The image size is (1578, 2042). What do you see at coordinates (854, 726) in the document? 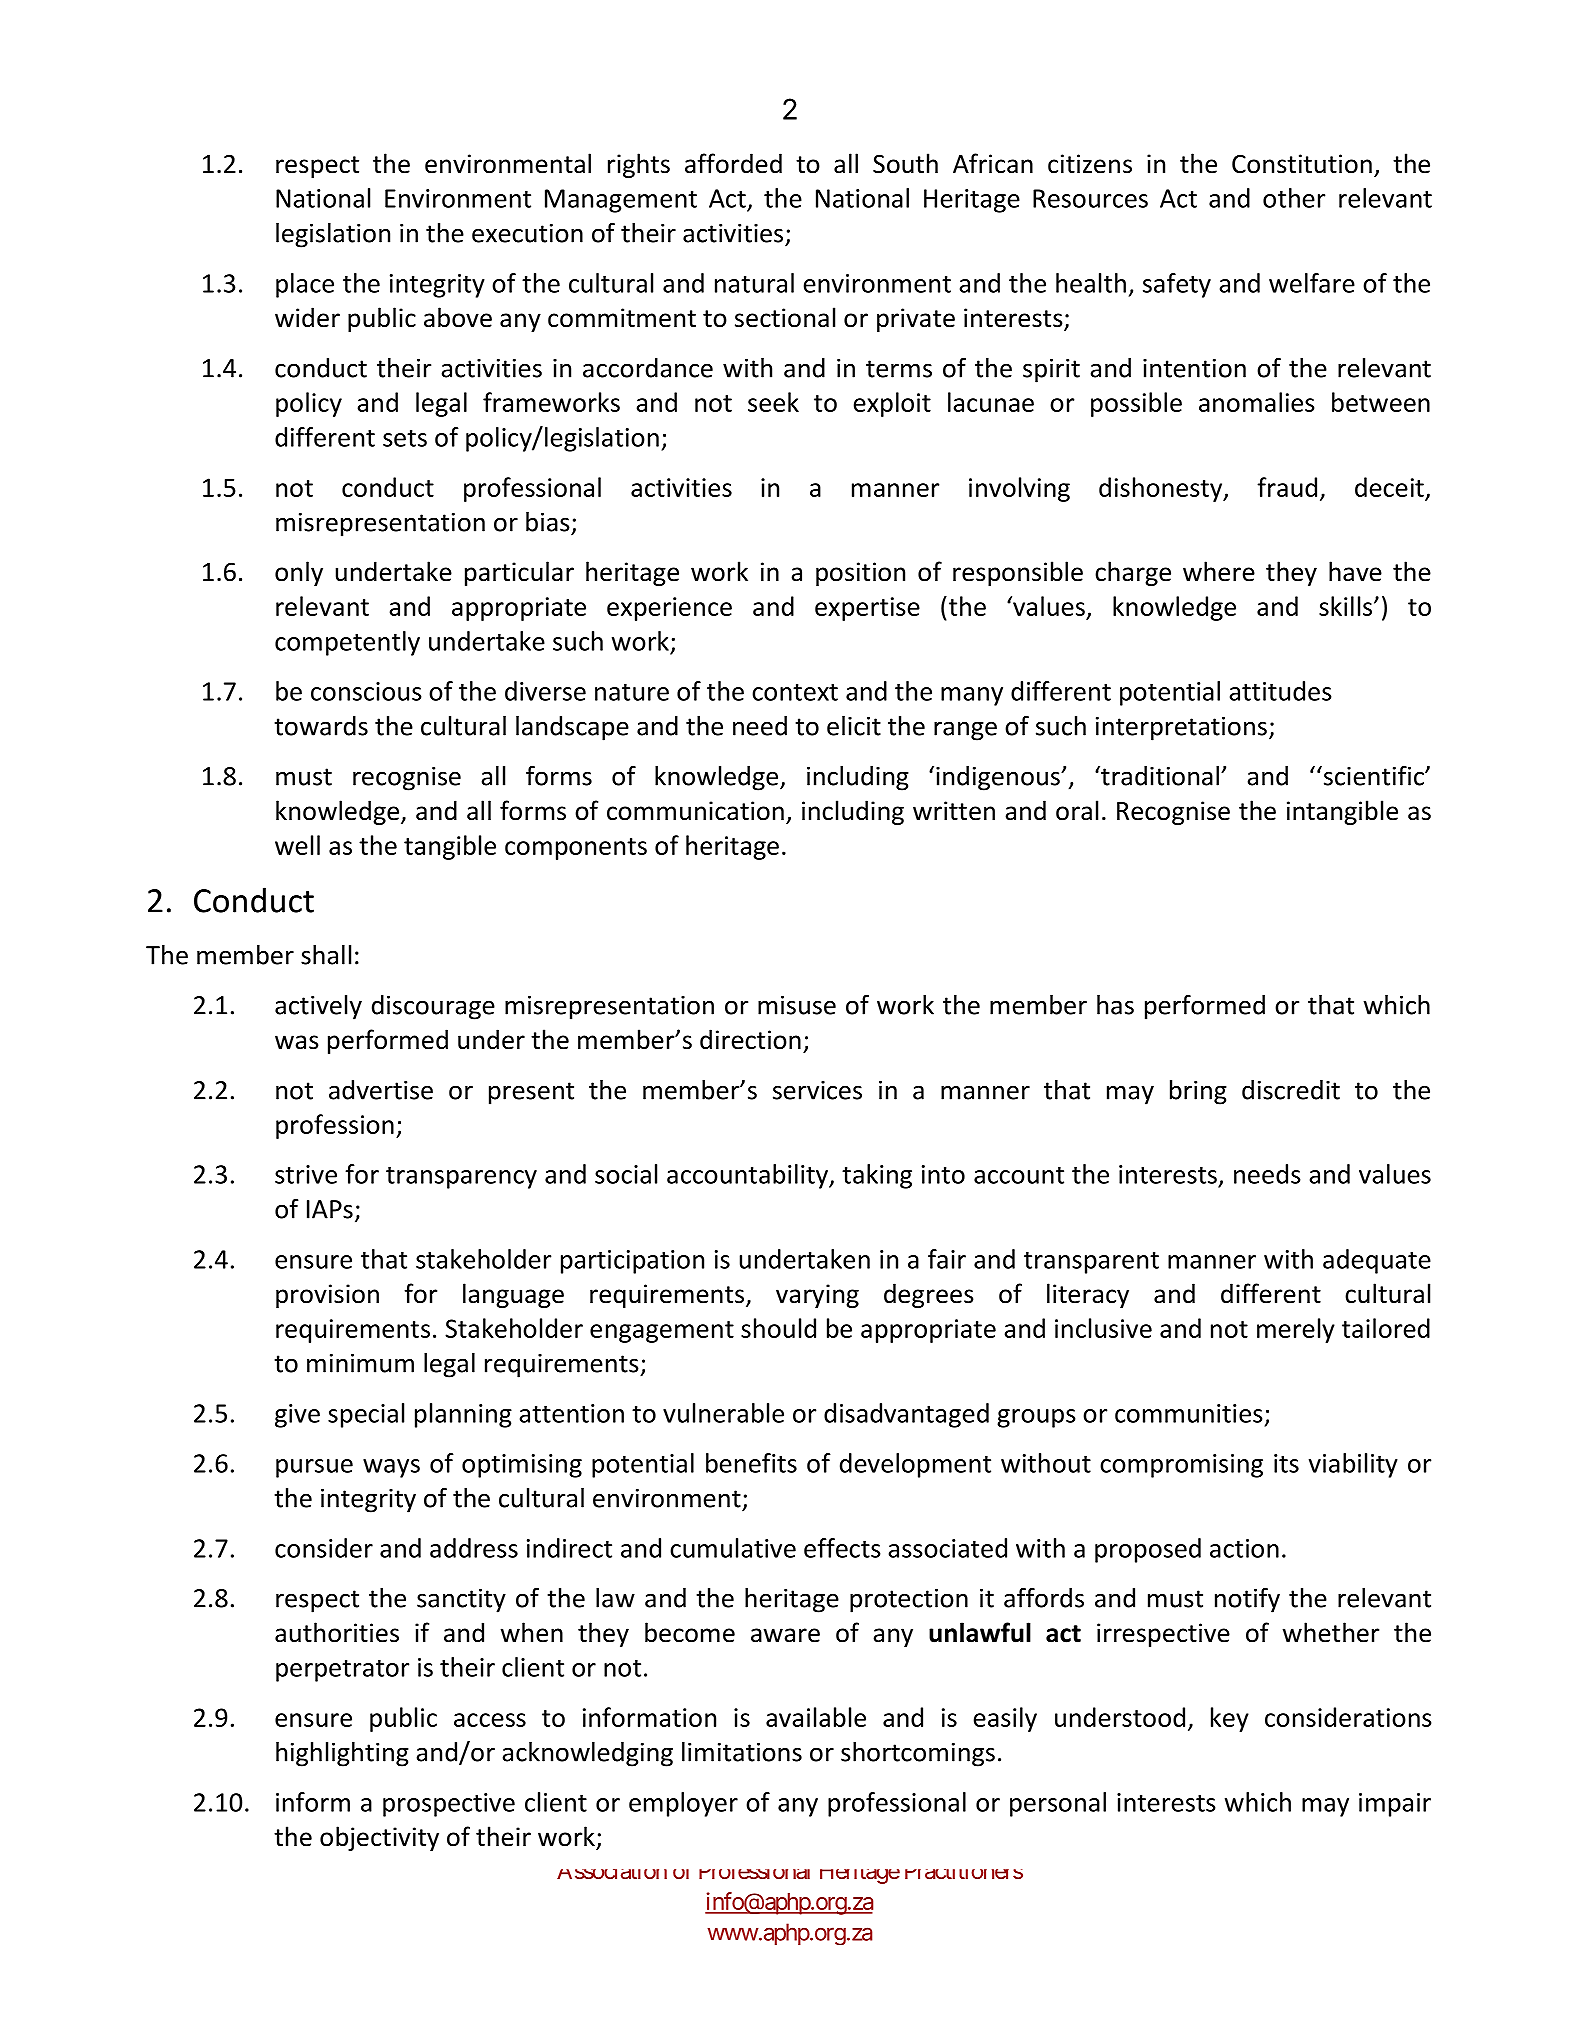
I see `elicit` at bounding box center [854, 726].
